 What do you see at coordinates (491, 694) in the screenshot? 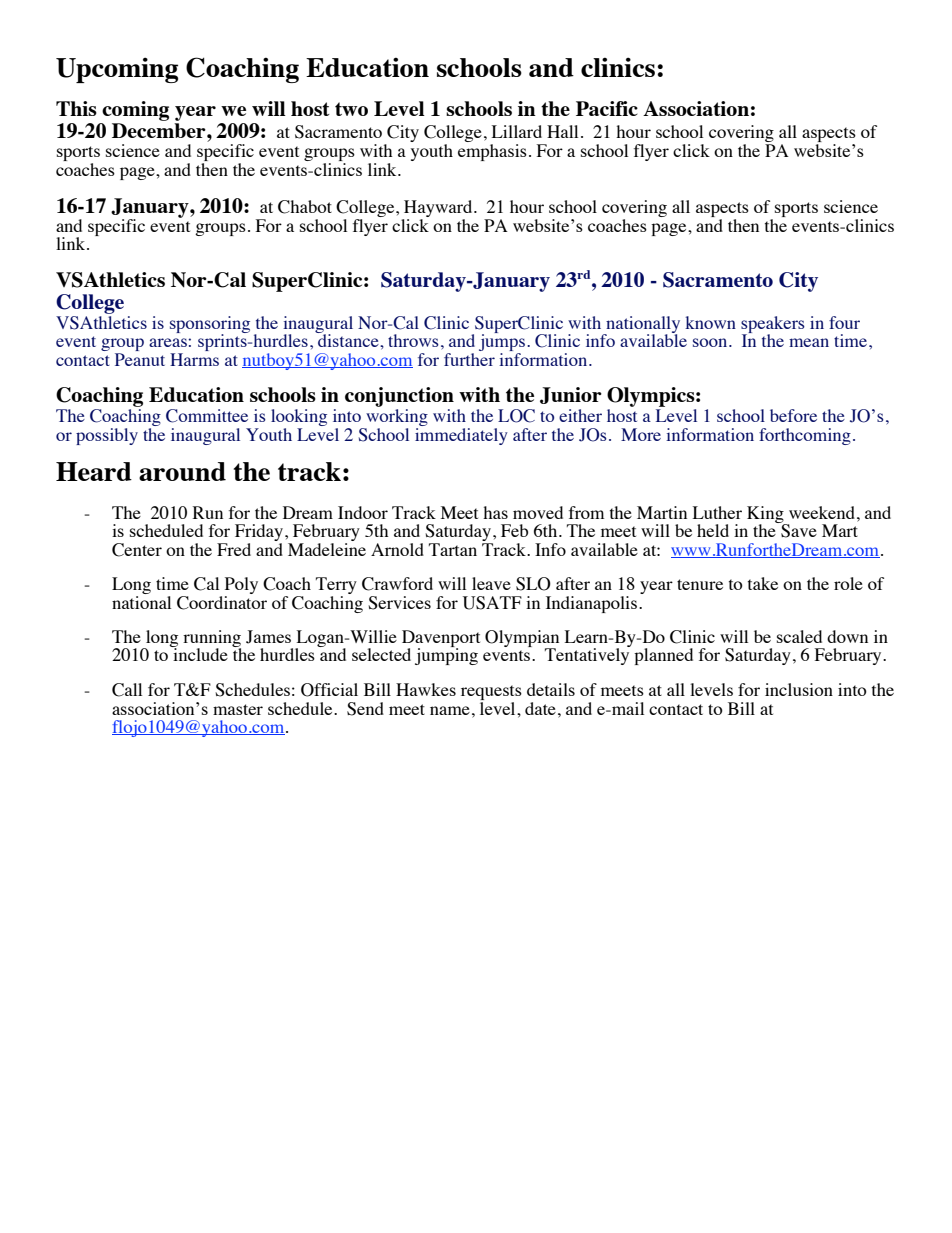
I see `requests` at bounding box center [491, 694].
